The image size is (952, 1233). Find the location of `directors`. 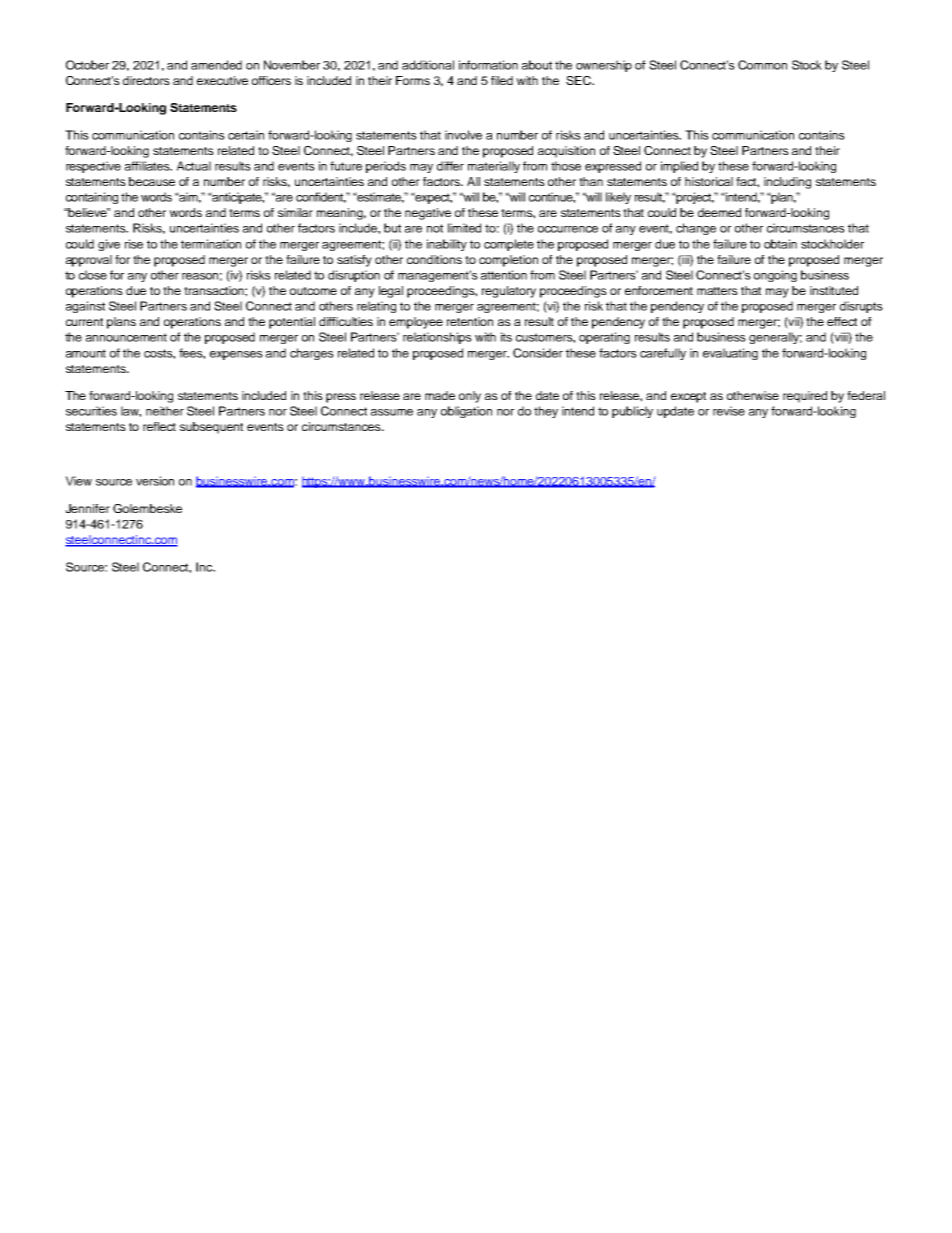

directors is located at coordinates (146, 80).
